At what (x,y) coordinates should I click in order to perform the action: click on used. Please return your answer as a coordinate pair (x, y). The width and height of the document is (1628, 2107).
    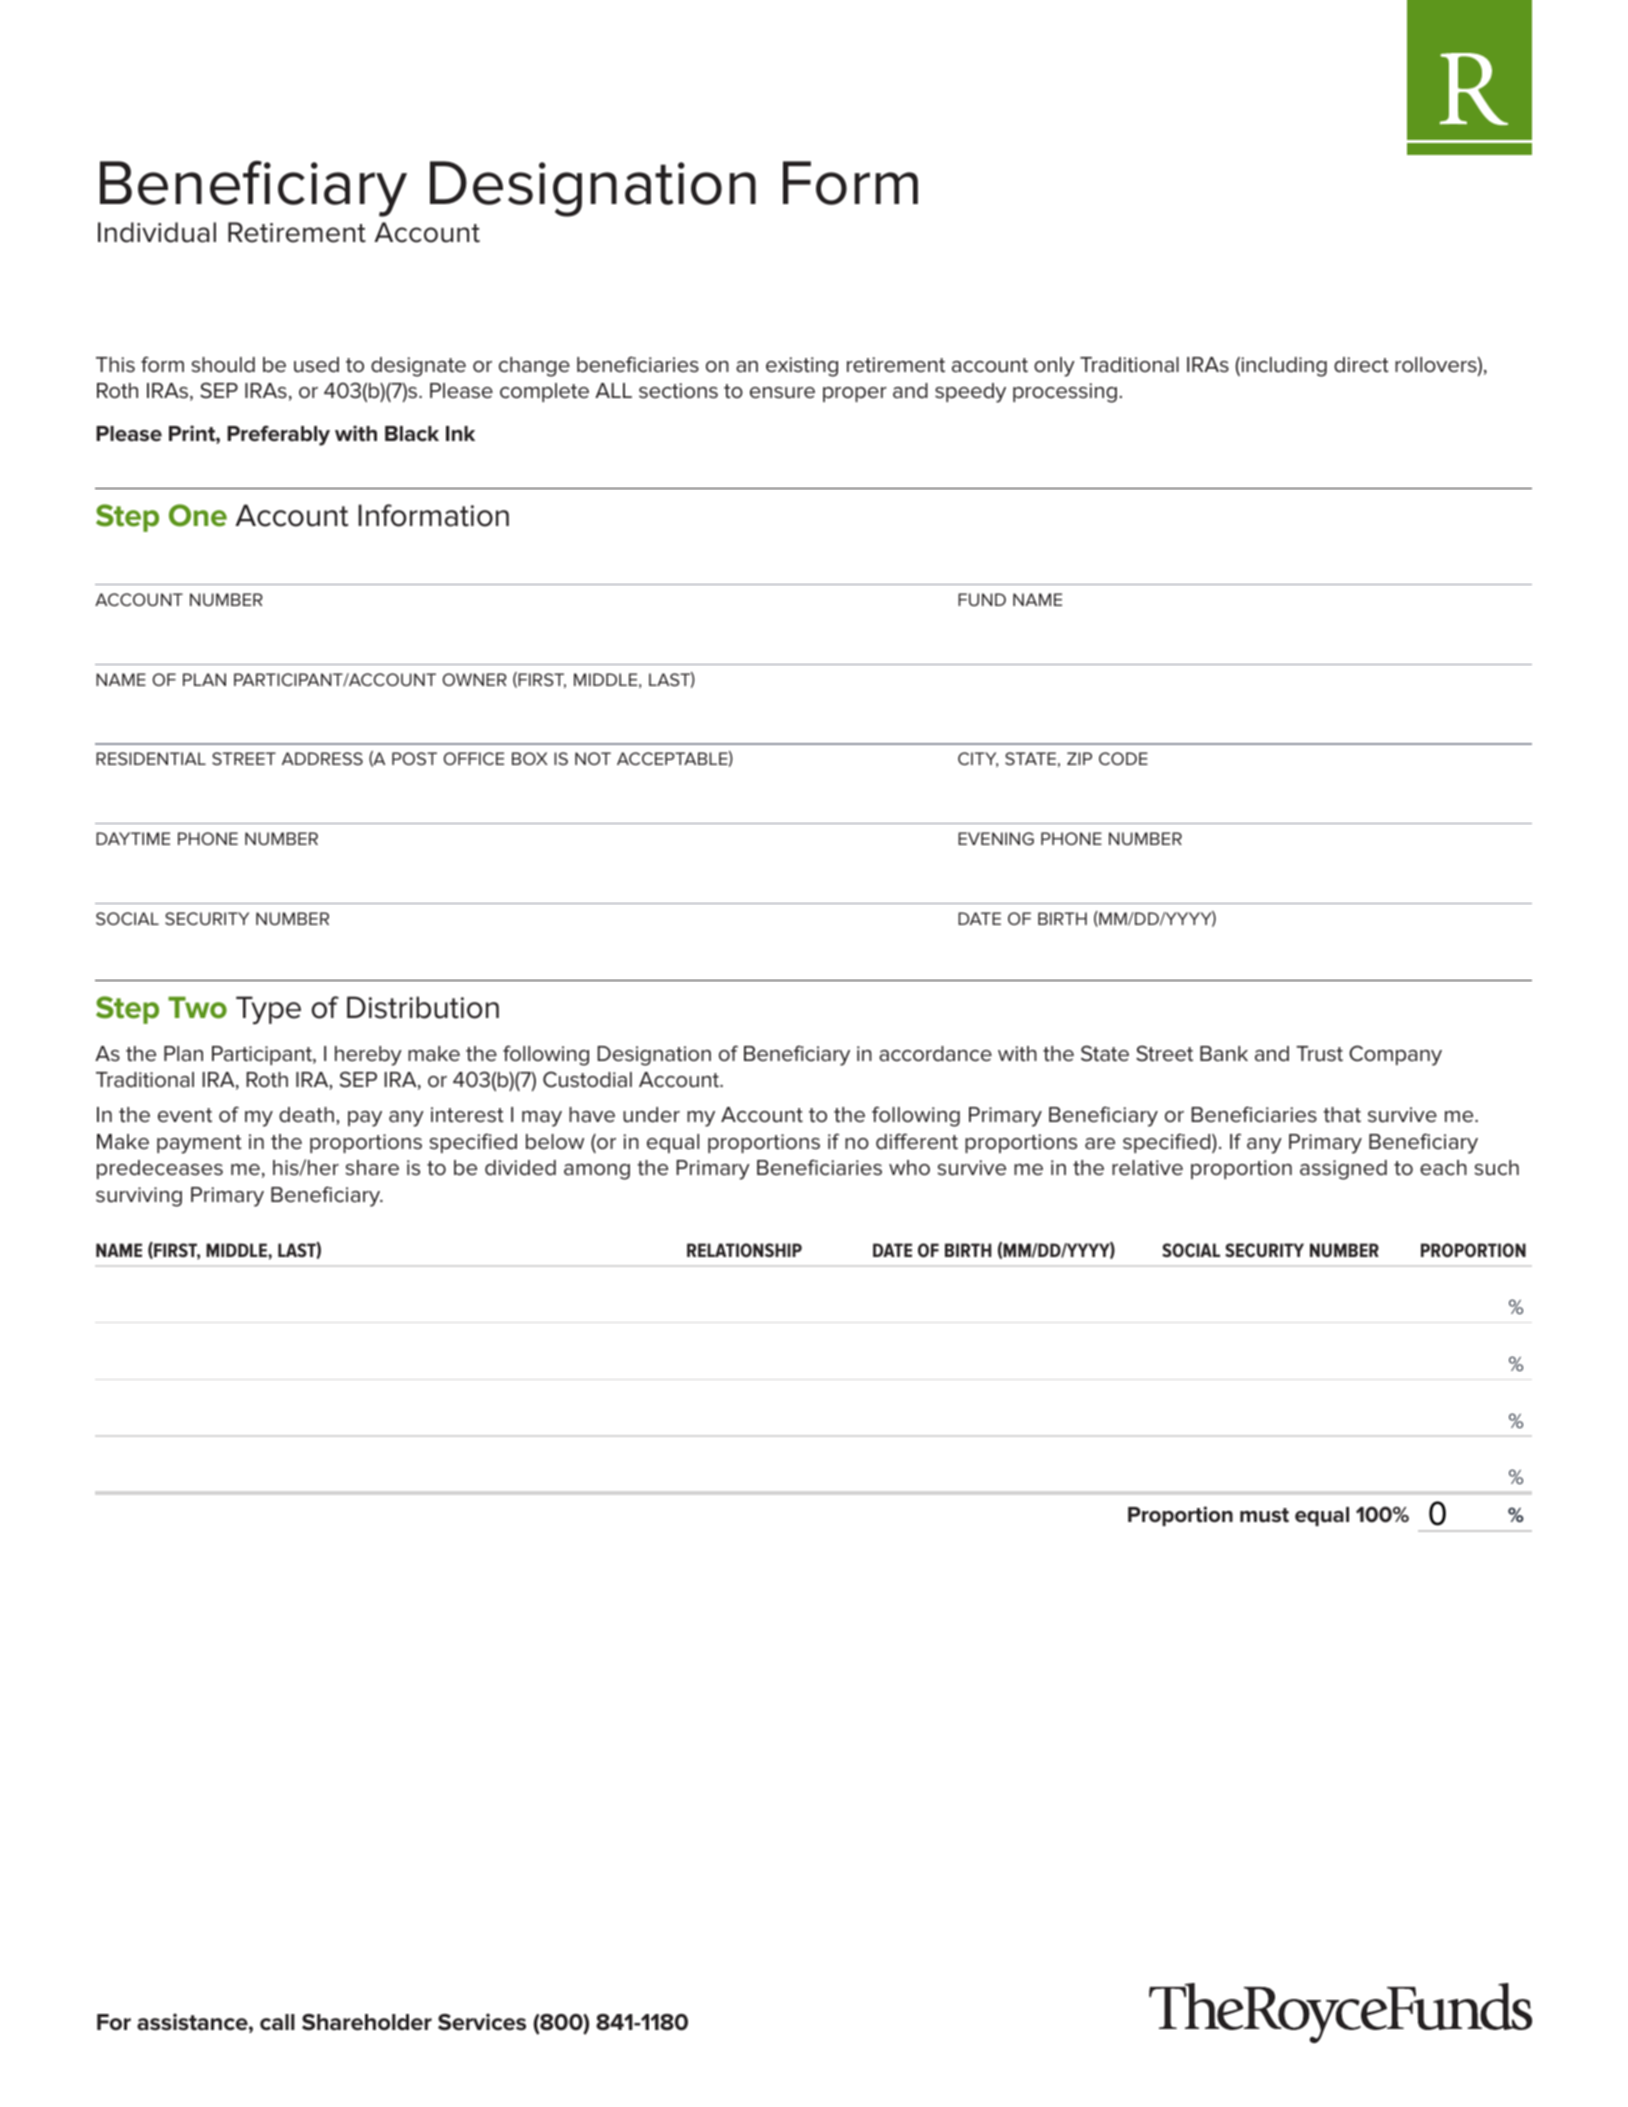
    Looking at the image, I should click on (316, 365).
